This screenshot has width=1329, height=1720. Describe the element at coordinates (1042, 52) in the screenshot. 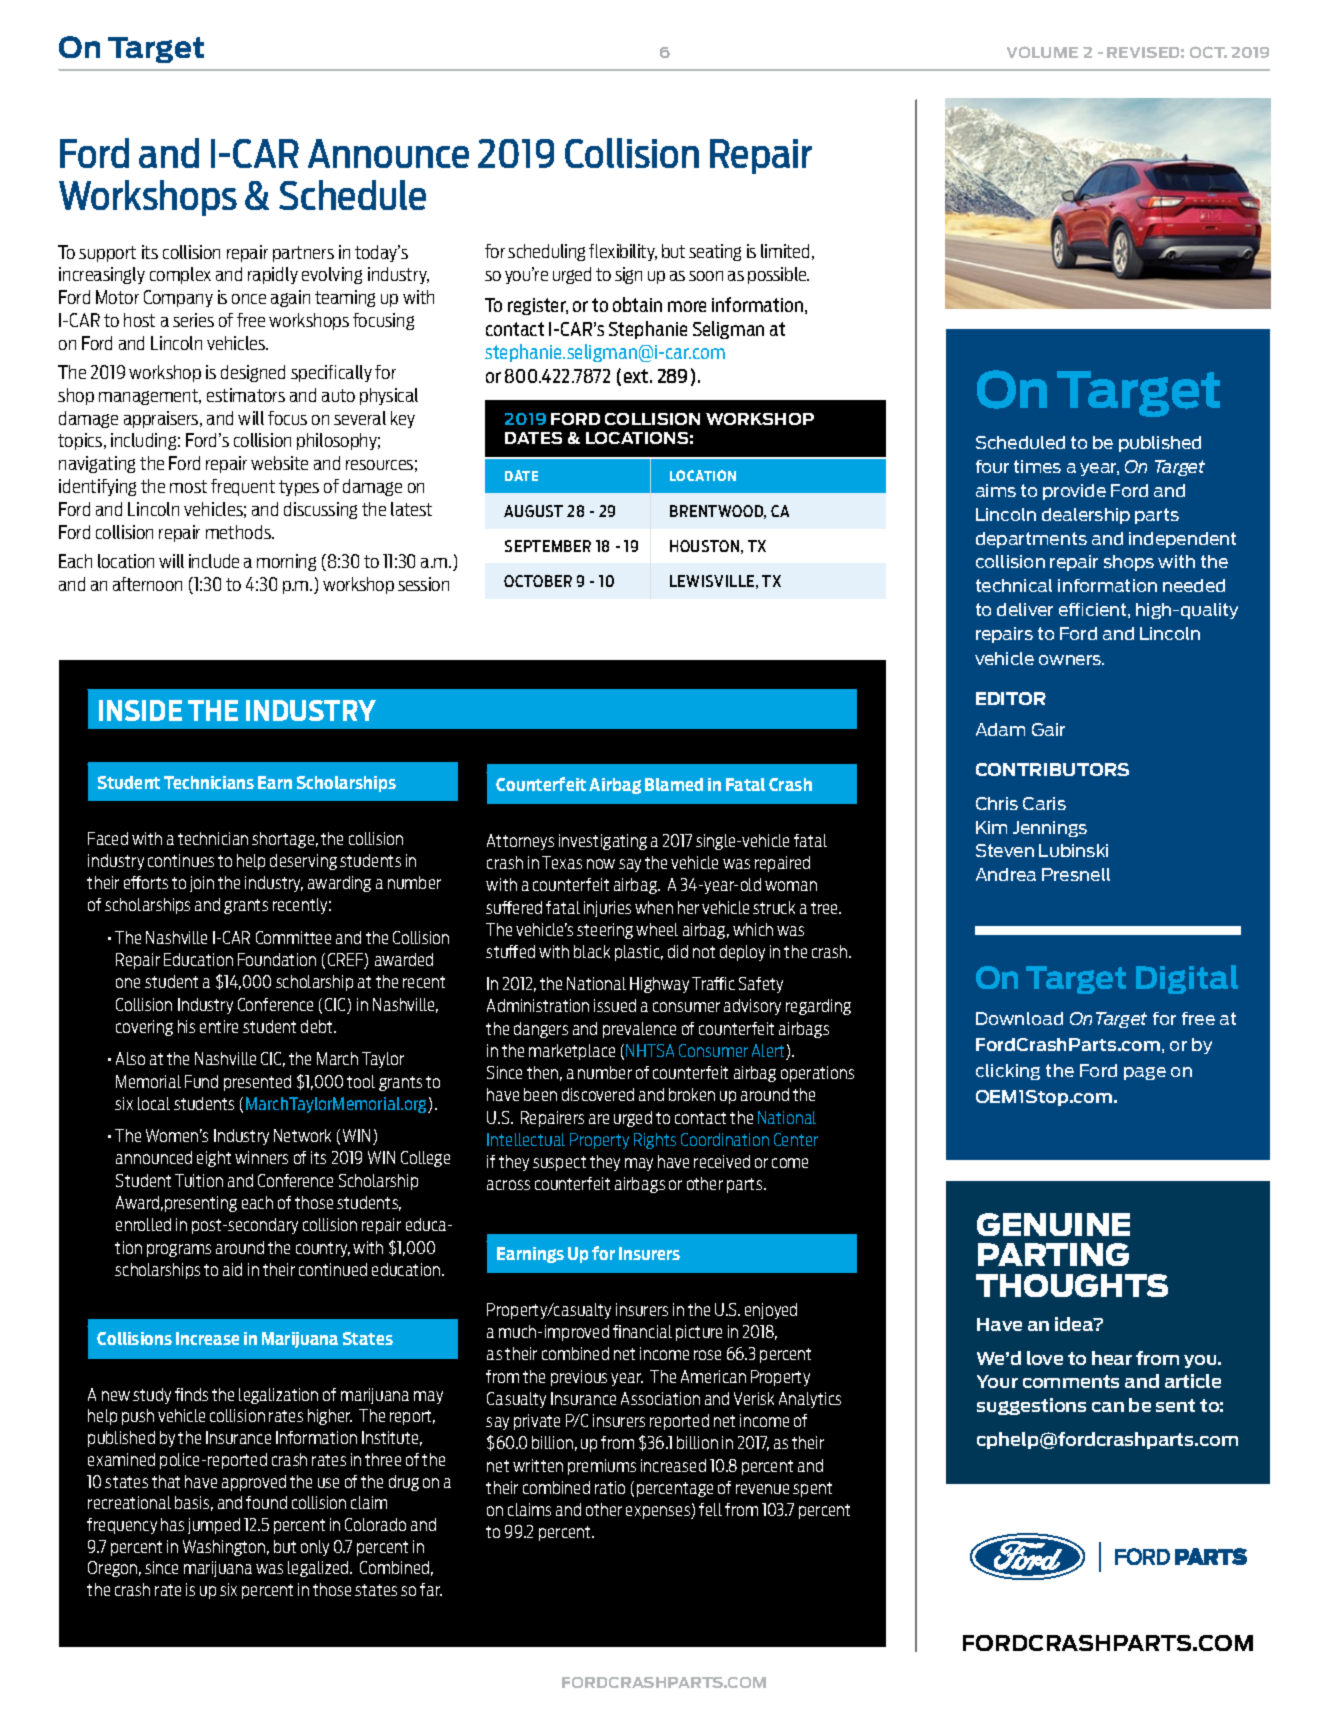

I see `VOLUME` at that location.
